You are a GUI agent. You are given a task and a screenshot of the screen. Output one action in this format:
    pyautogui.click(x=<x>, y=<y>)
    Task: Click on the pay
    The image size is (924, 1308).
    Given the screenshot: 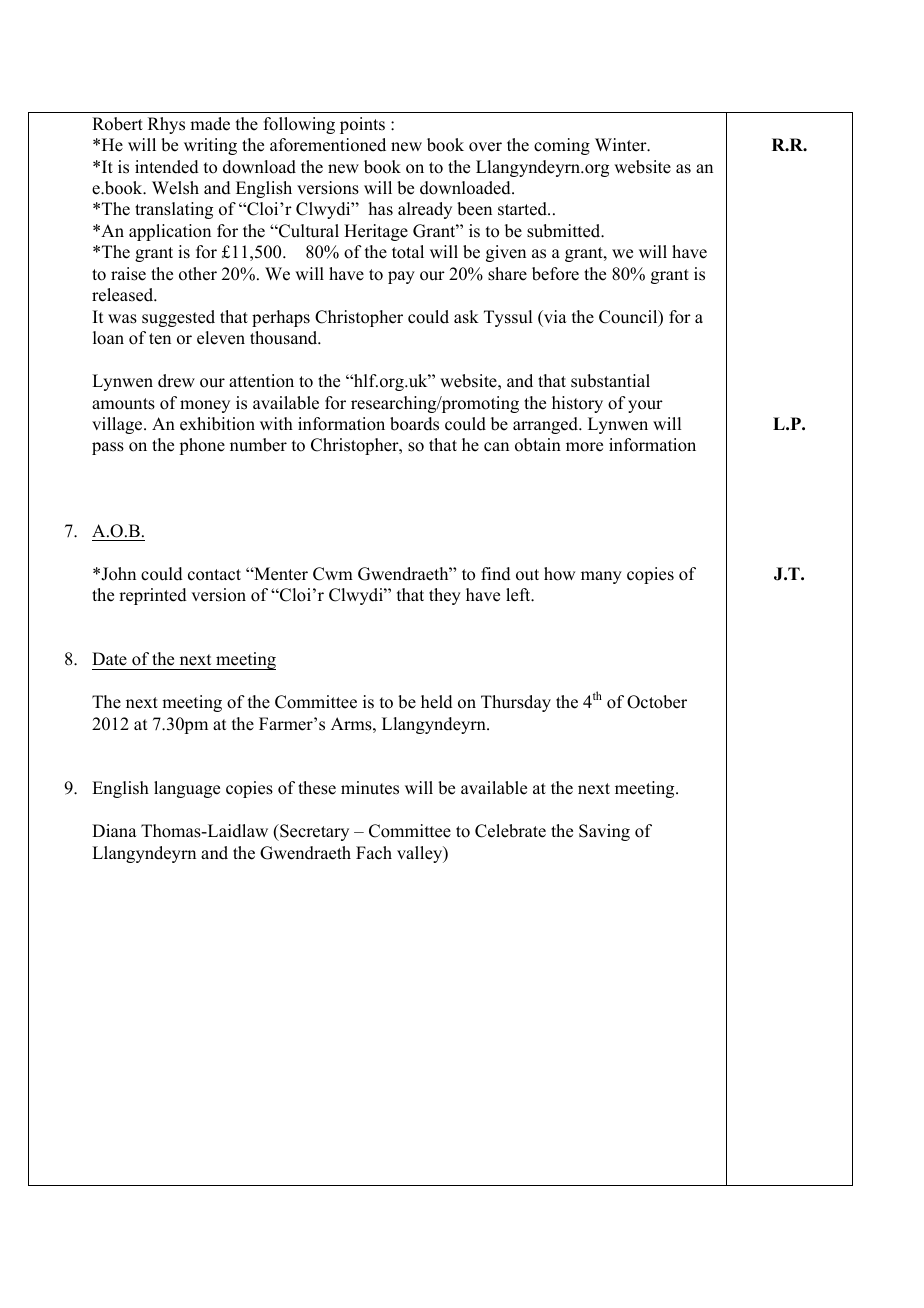 What is the action you would take?
    pyautogui.click(x=401, y=277)
